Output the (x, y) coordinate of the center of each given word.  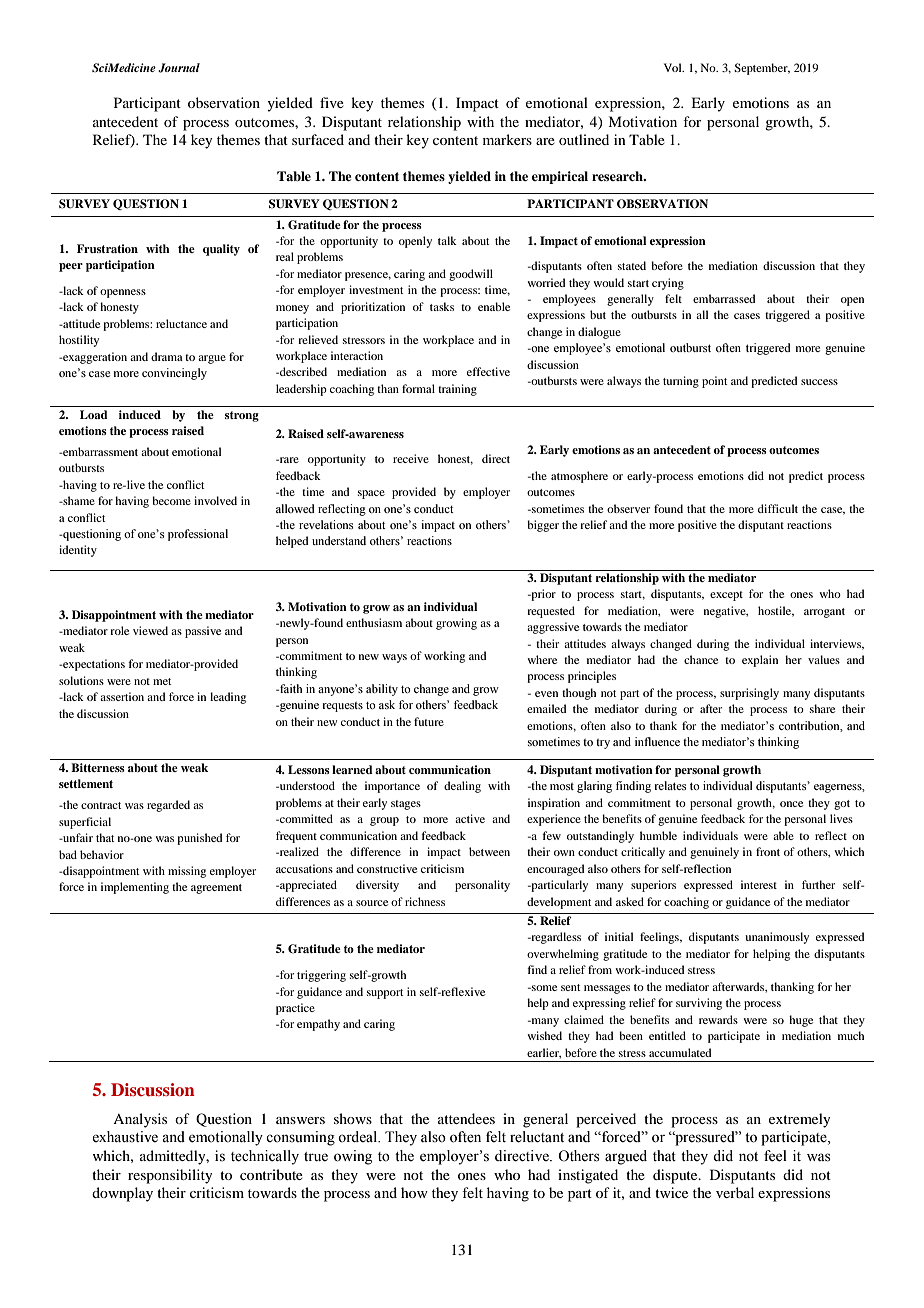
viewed (150, 630)
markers (507, 139)
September (762, 69)
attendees (466, 1118)
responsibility (170, 1176)
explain (760, 661)
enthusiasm (374, 622)
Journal (179, 68)
